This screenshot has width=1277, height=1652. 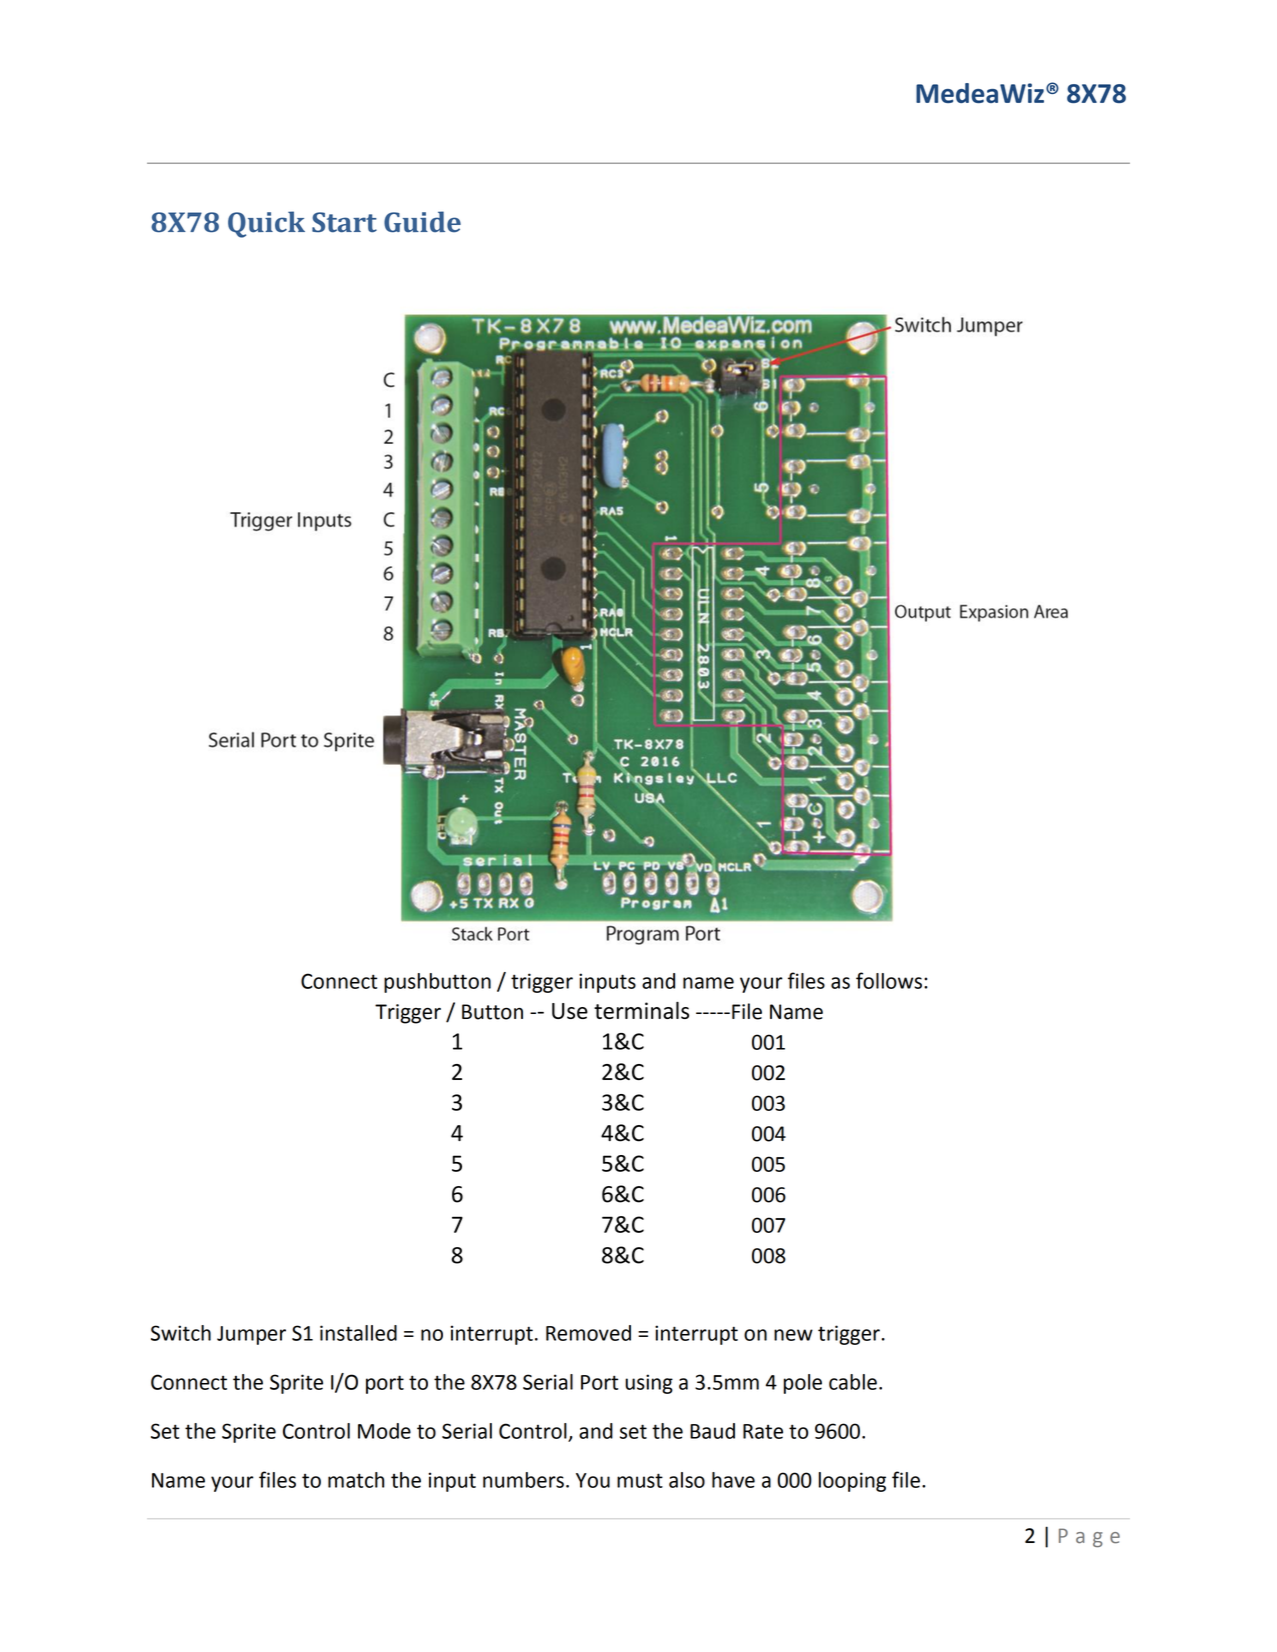 What do you see at coordinates (344, 222) in the screenshot?
I see `Start` at bounding box center [344, 222].
